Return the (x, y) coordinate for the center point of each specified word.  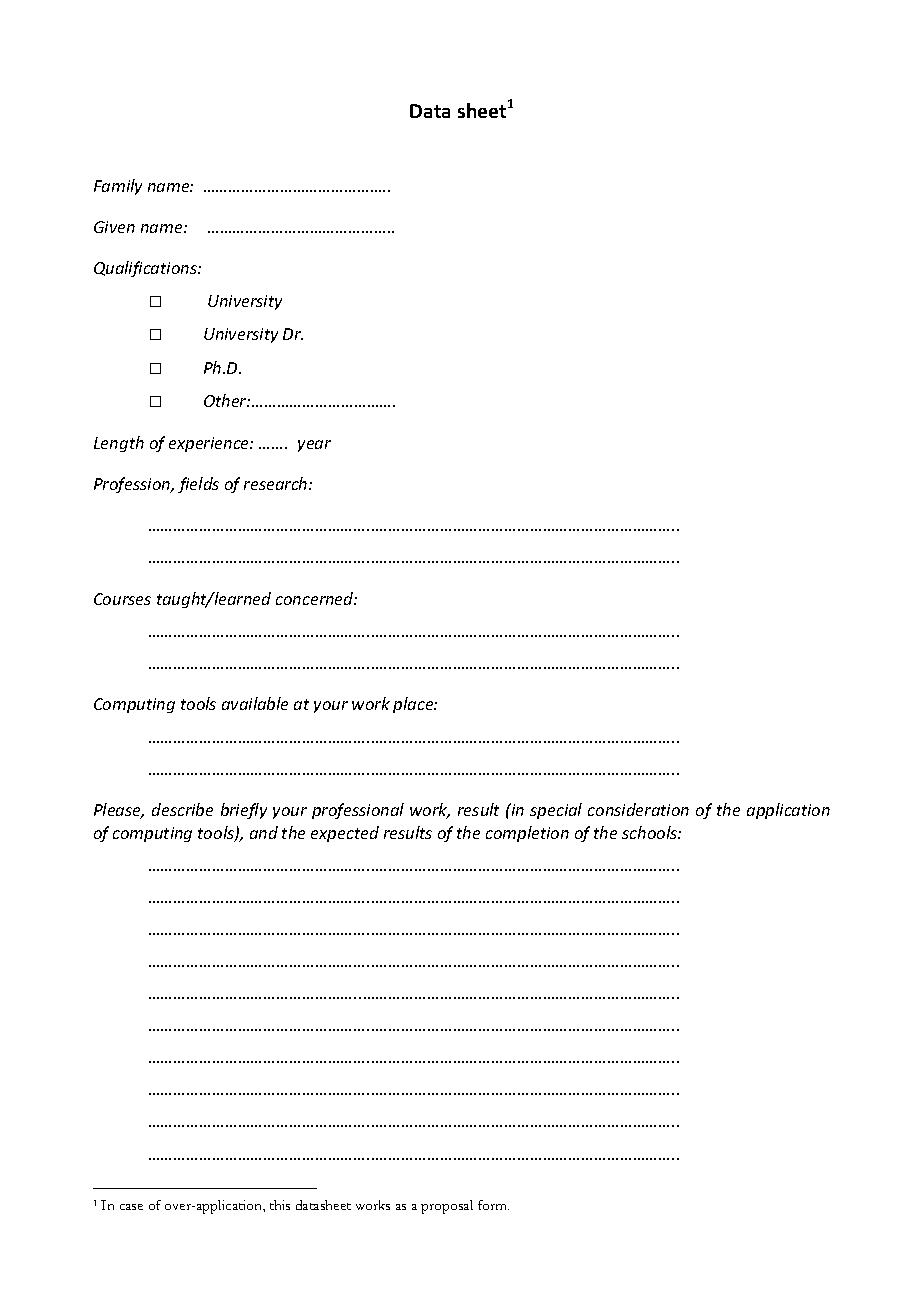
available (255, 703)
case (131, 1207)
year (314, 446)
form (493, 1205)
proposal (447, 1207)
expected (345, 834)
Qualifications (146, 269)
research (277, 483)
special (556, 811)
